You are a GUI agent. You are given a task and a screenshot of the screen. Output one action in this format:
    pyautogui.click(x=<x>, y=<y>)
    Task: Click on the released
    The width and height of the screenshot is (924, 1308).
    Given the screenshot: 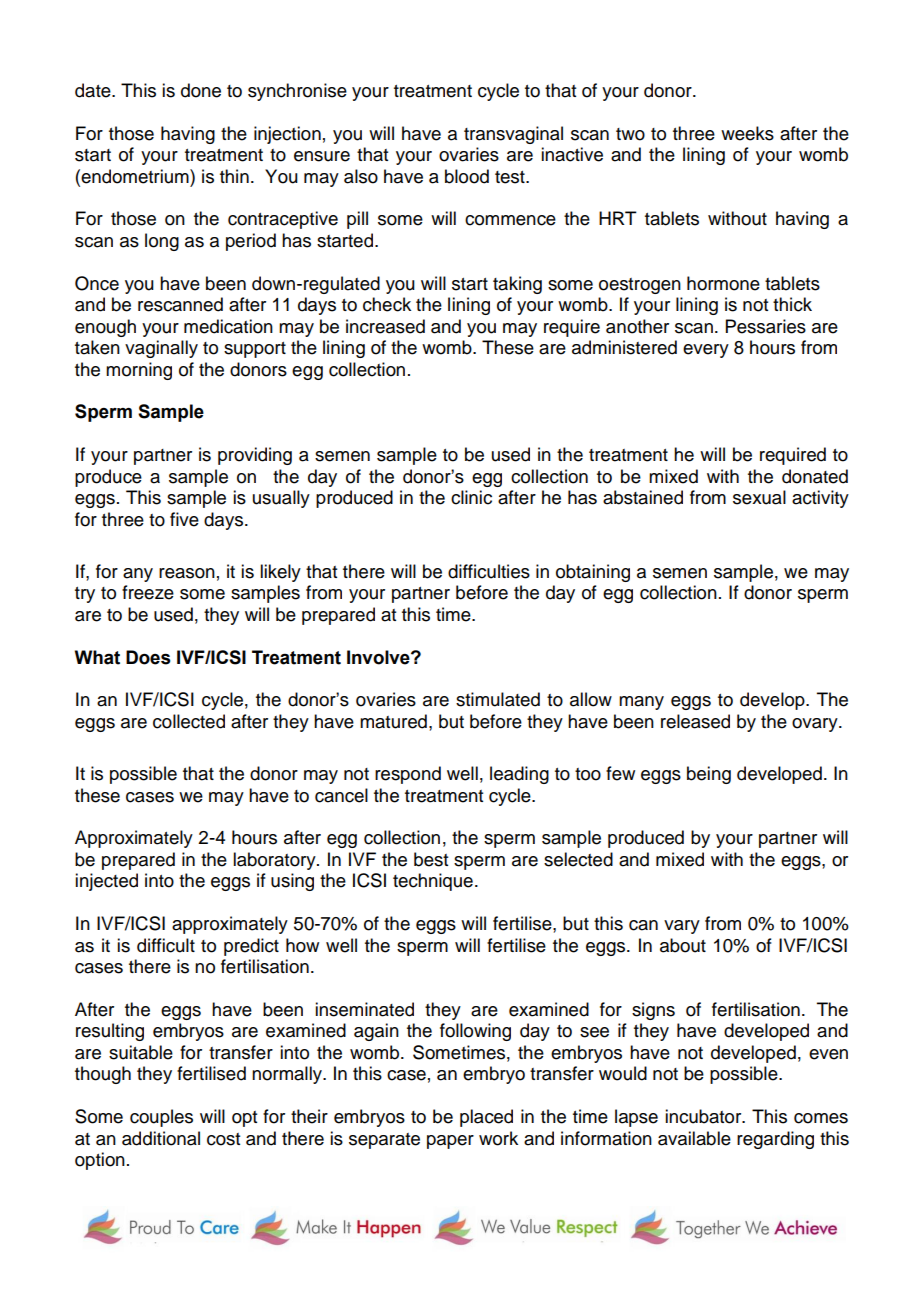 What is the action you would take?
    pyautogui.click(x=695, y=721)
